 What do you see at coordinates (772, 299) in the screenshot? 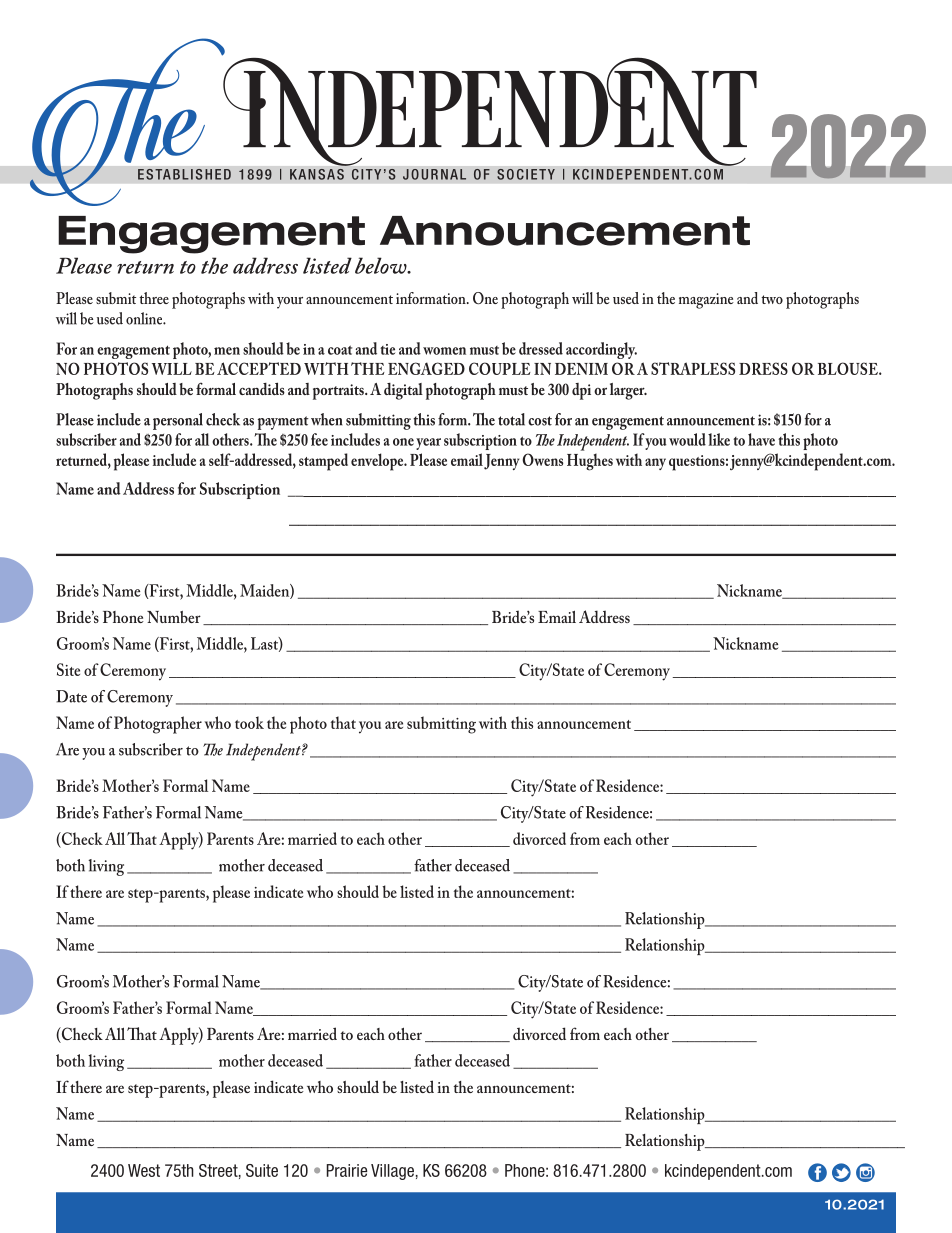
I see `two` at bounding box center [772, 299].
